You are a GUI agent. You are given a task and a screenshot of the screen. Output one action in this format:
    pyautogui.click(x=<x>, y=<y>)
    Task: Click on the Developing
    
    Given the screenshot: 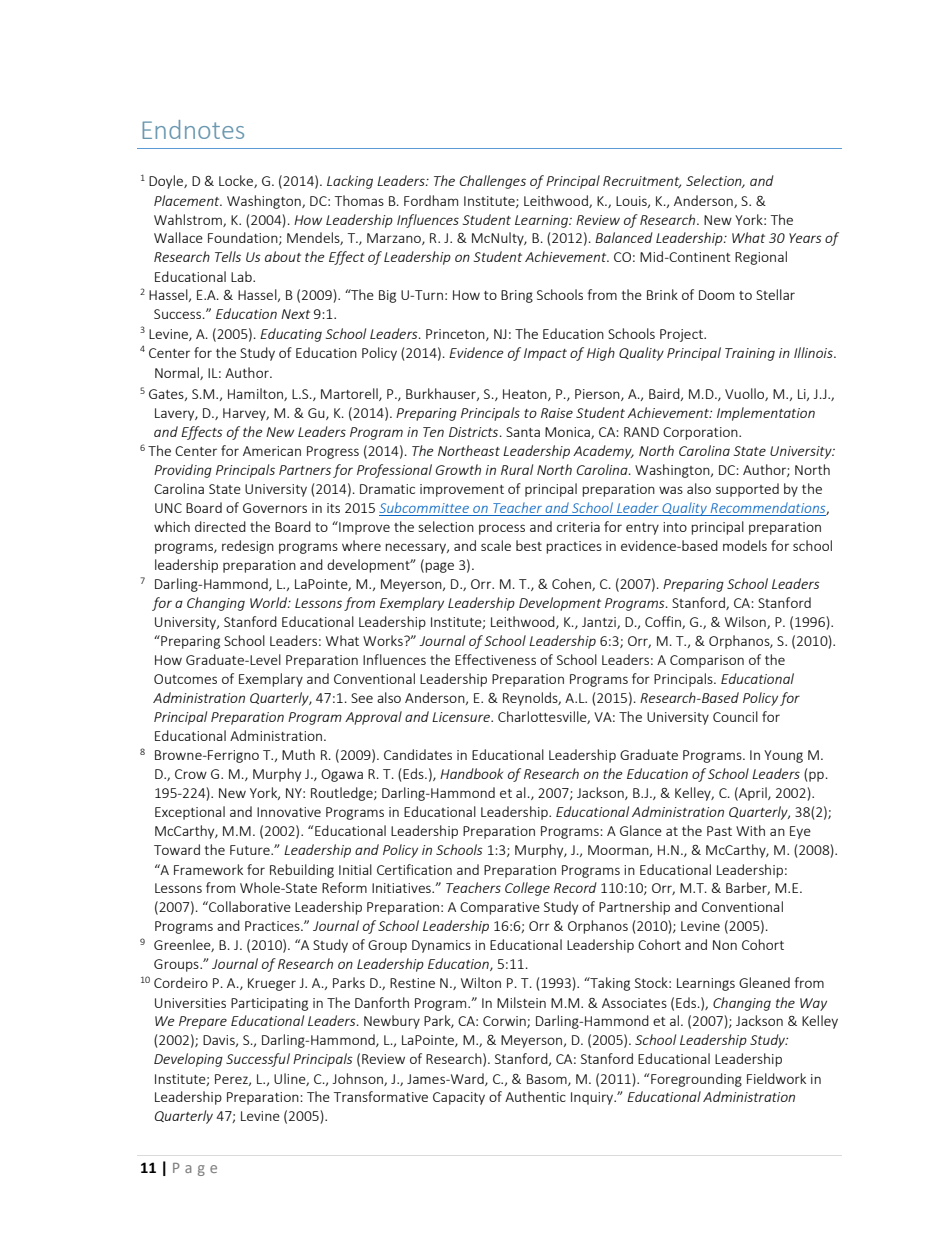 What is the action you would take?
    pyautogui.click(x=188, y=1060)
